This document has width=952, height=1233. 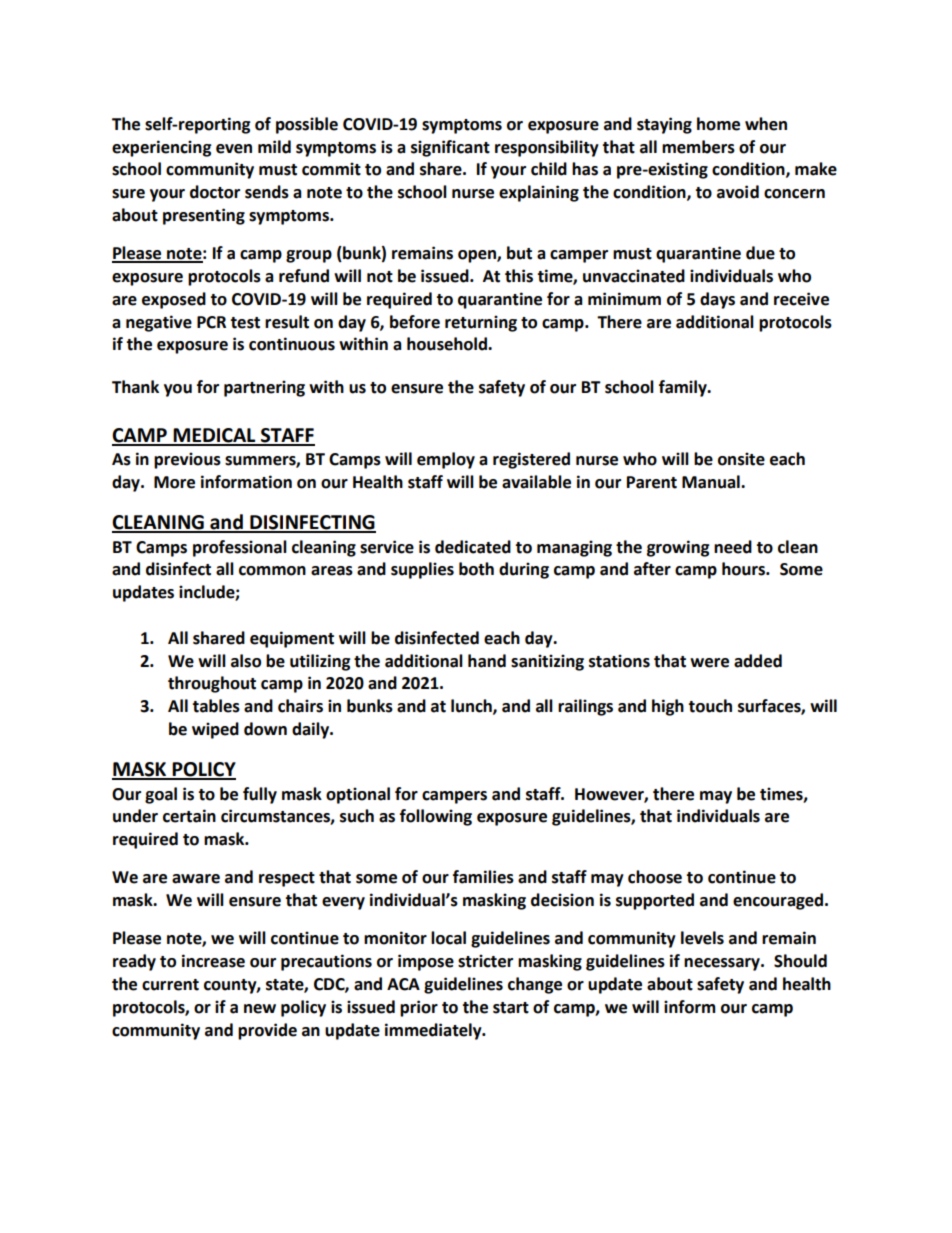 What do you see at coordinates (698, 147) in the document?
I see `members` at bounding box center [698, 147].
